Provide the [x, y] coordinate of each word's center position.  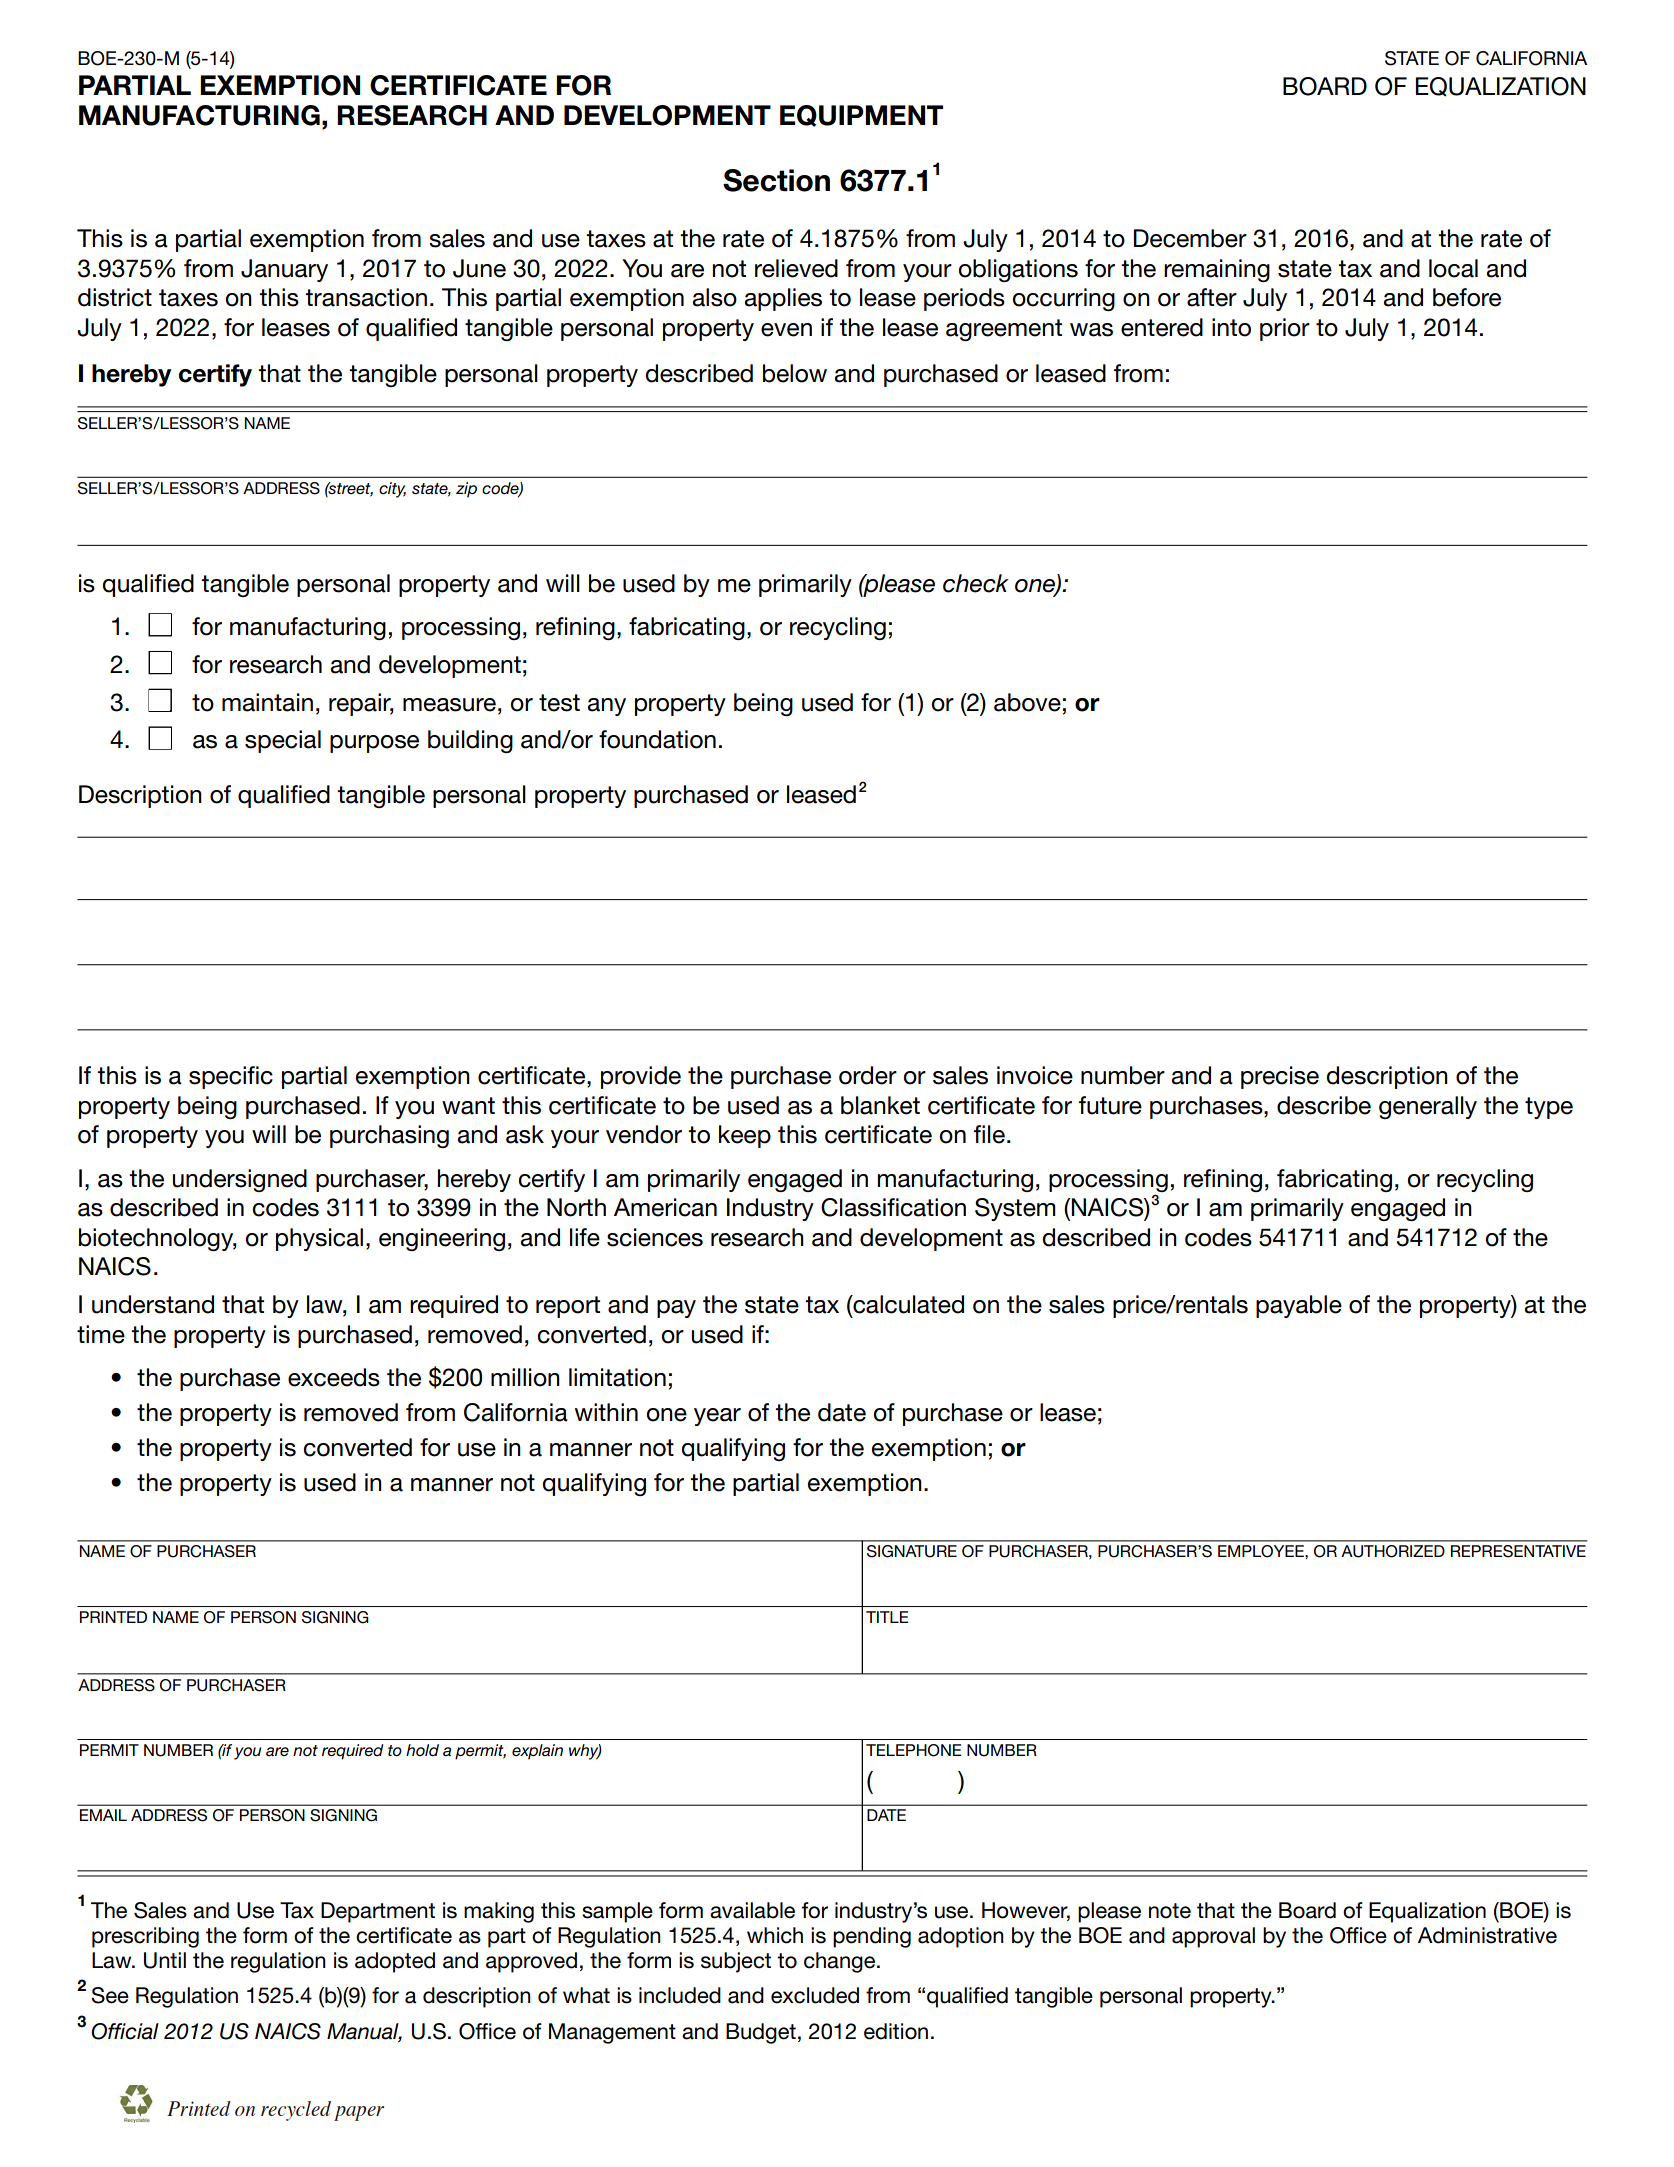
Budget [761, 2033]
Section [776, 180]
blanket [880, 1105]
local [1453, 268]
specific [231, 1077]
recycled [296, 2111]
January [284, 270]
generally [1428, 1107]
